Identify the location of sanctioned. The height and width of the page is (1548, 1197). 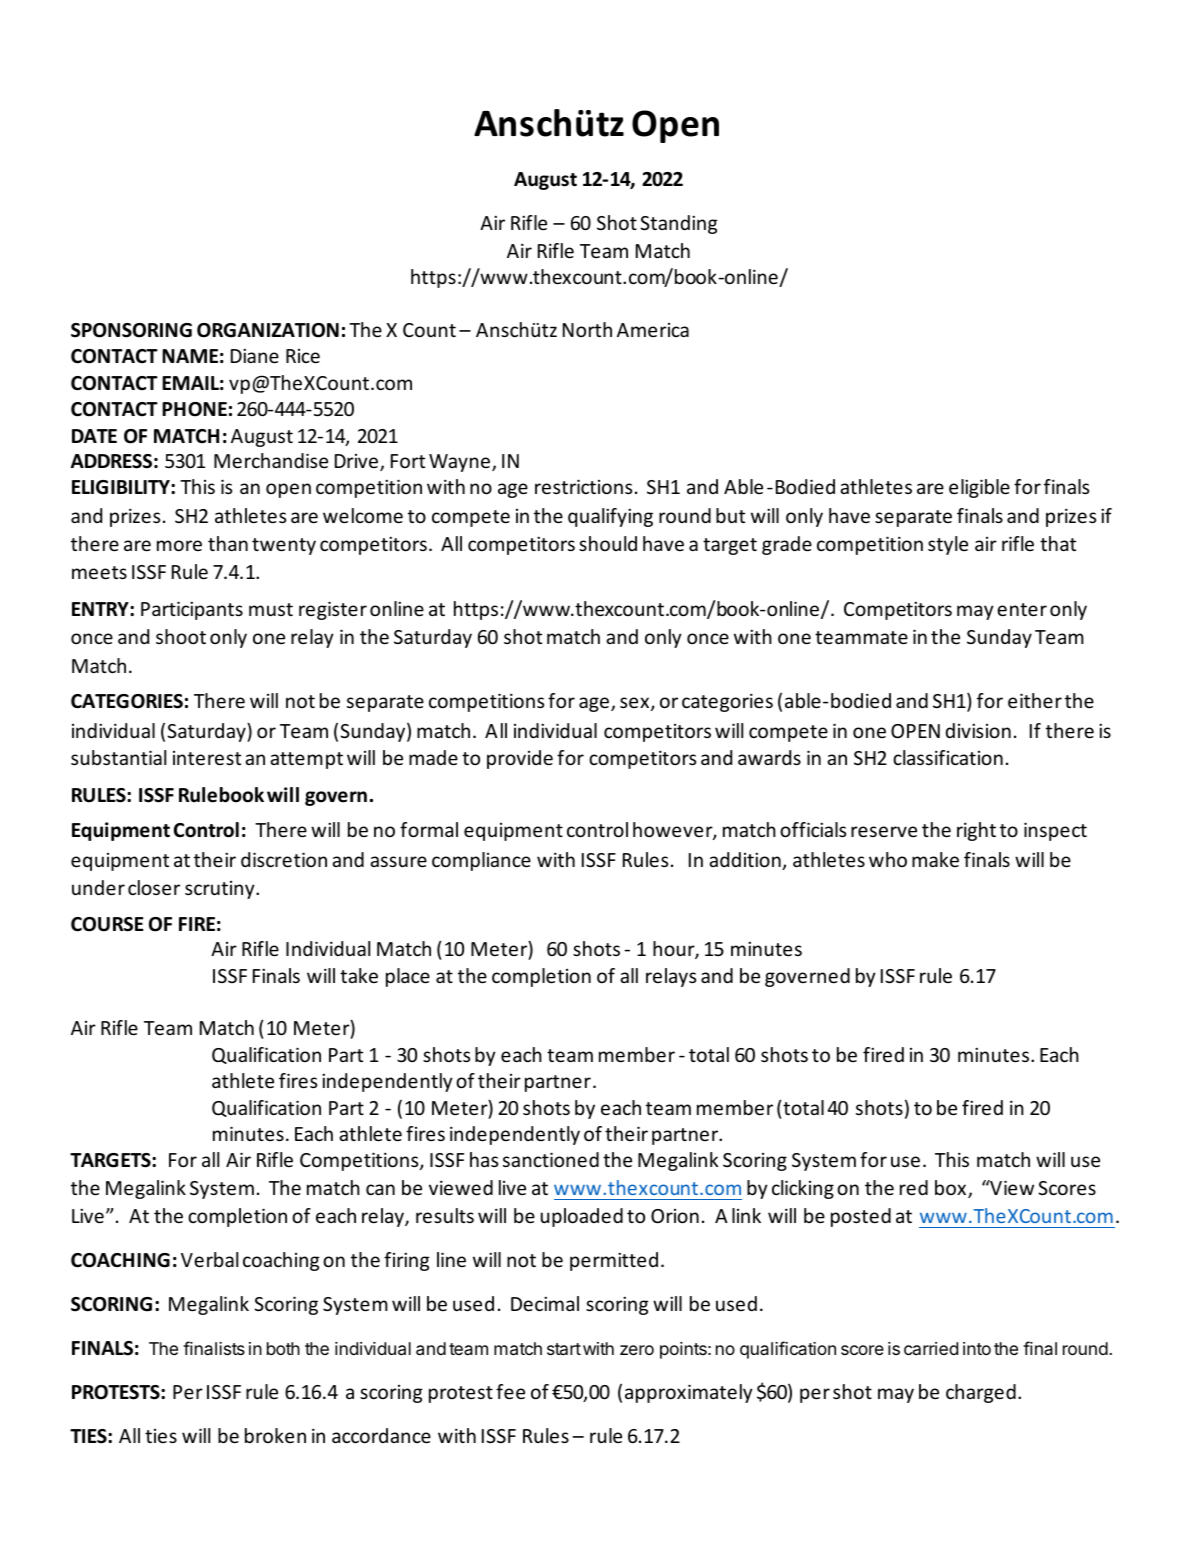
(551, 1159).
